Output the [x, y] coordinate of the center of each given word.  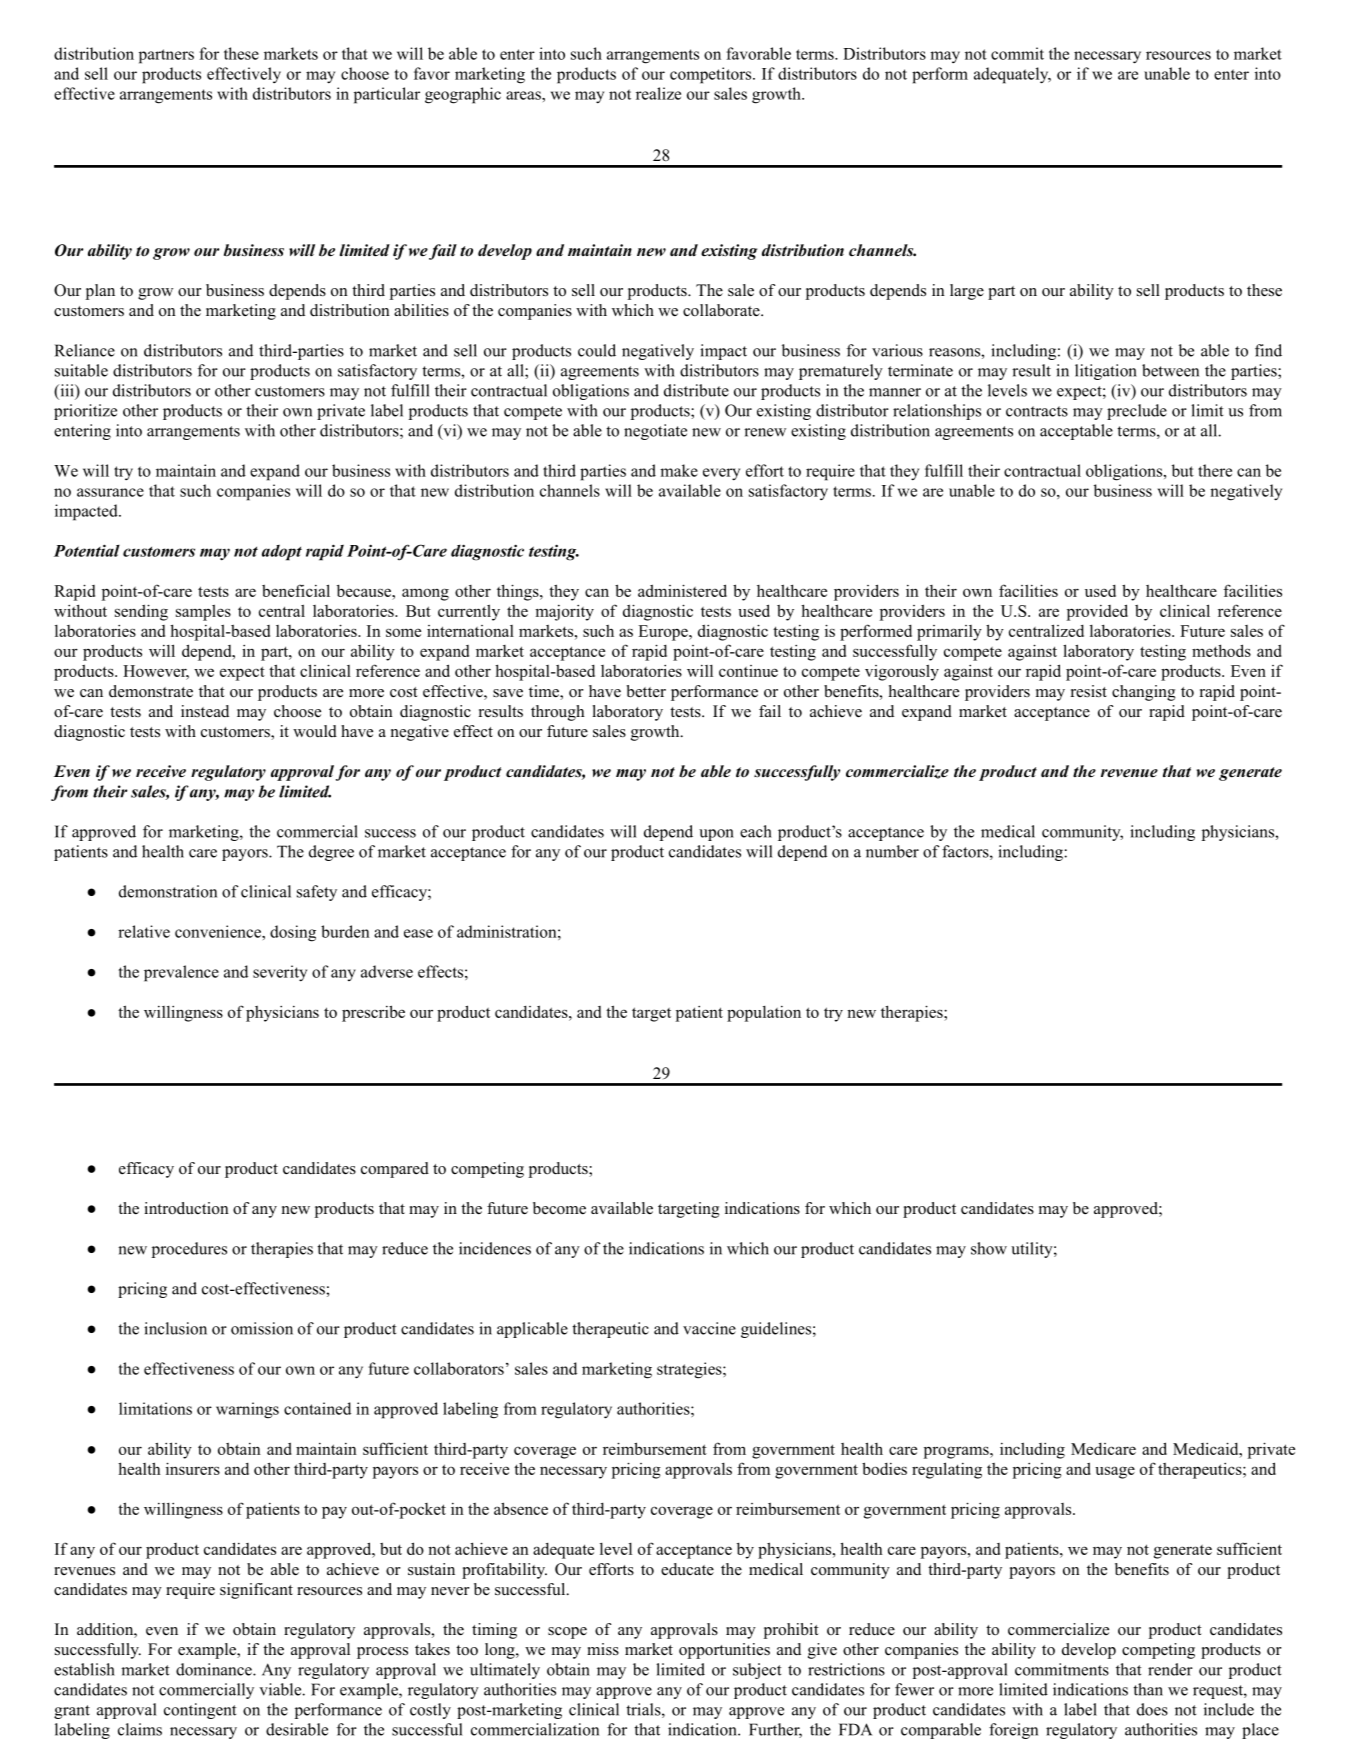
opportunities [724, 1651]
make [679, 470]
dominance [215, 1669]
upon [716, 835]
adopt [282, 553]
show [989, 1248]
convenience [219, 931]
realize [658, 93]
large [967, 292]
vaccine [709, 1328]
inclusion [175, 1328]
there [1215, 470]
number [892, 851]
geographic [463, 95]
